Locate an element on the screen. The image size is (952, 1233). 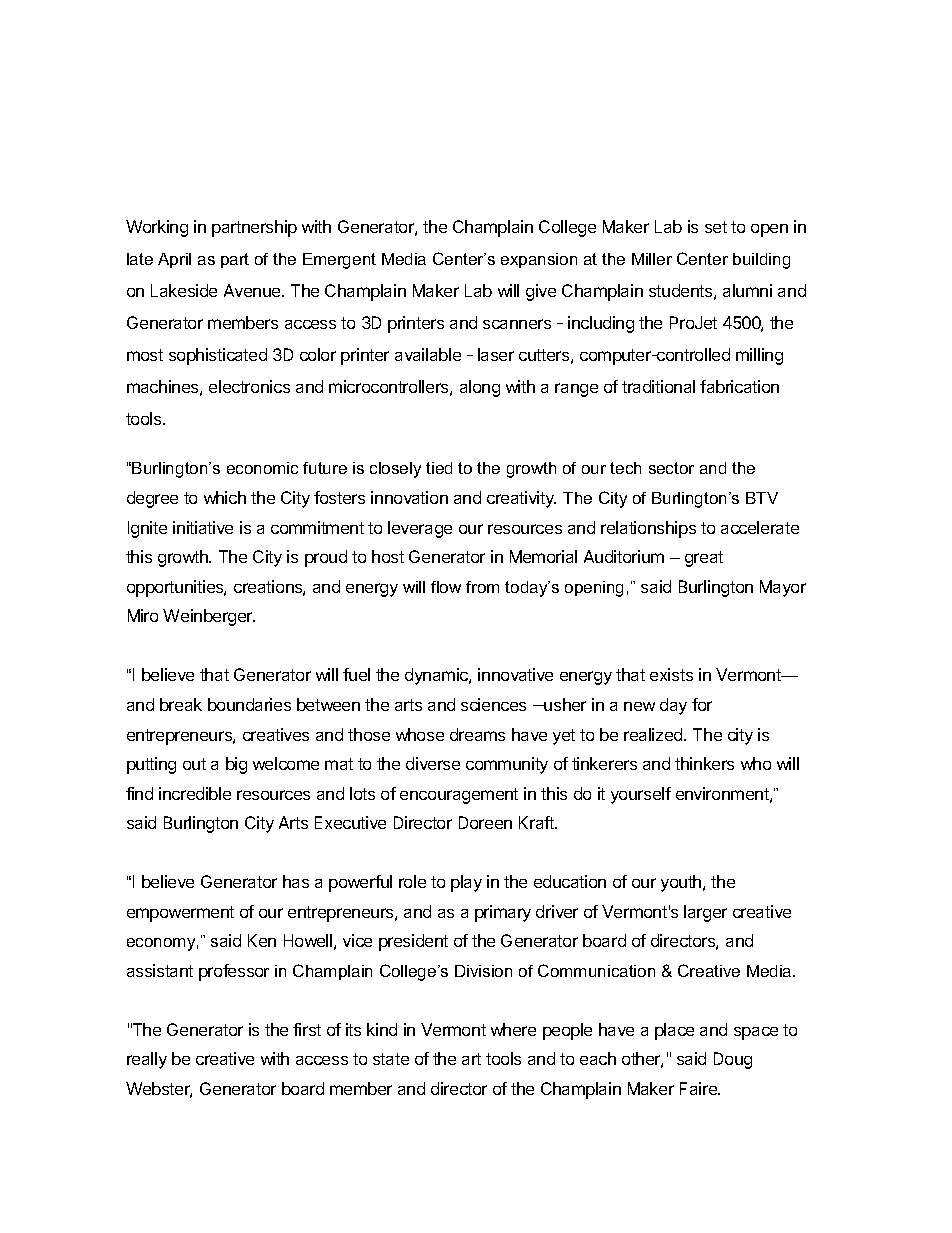
empowerment is located at coordinates (180, 914).
